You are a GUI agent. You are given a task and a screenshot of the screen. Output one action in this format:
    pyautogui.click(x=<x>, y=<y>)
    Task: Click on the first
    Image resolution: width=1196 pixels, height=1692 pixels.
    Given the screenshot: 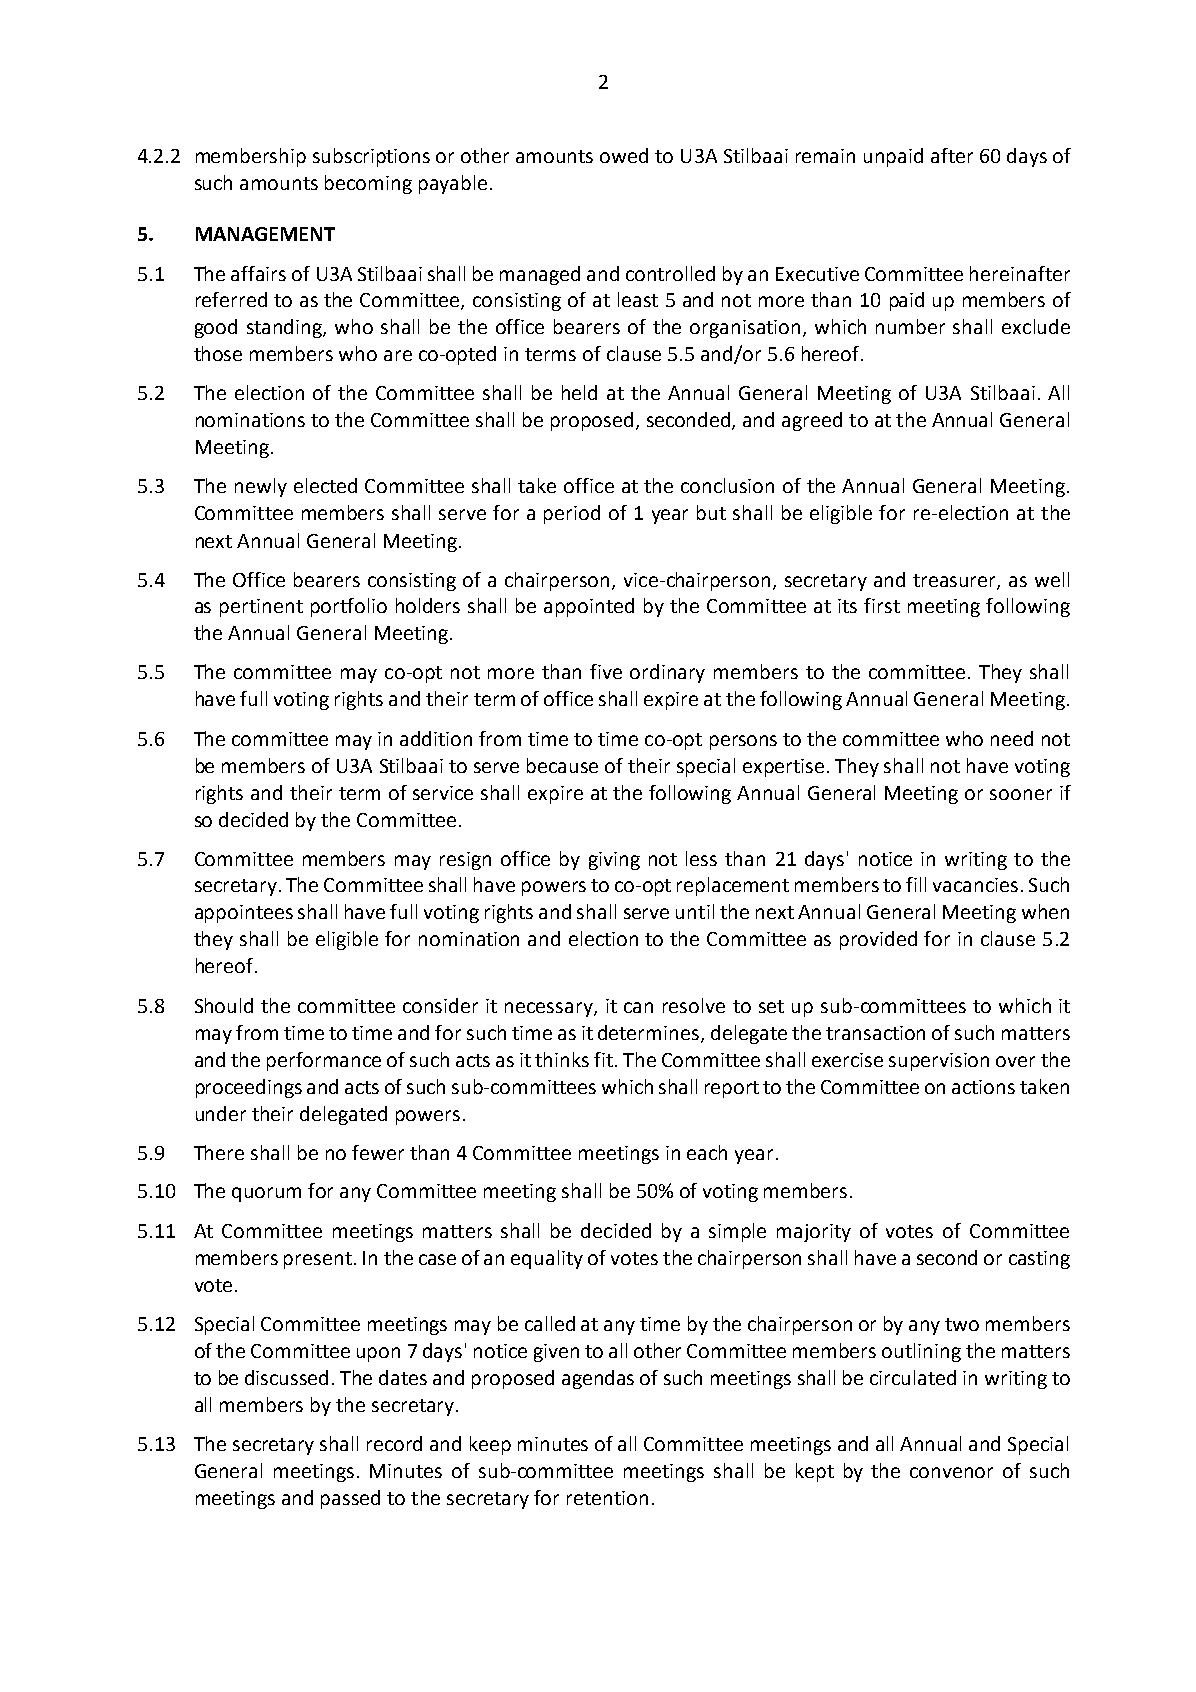 What is the action you would take?
    pyautogui.click(x=882, y=605)
